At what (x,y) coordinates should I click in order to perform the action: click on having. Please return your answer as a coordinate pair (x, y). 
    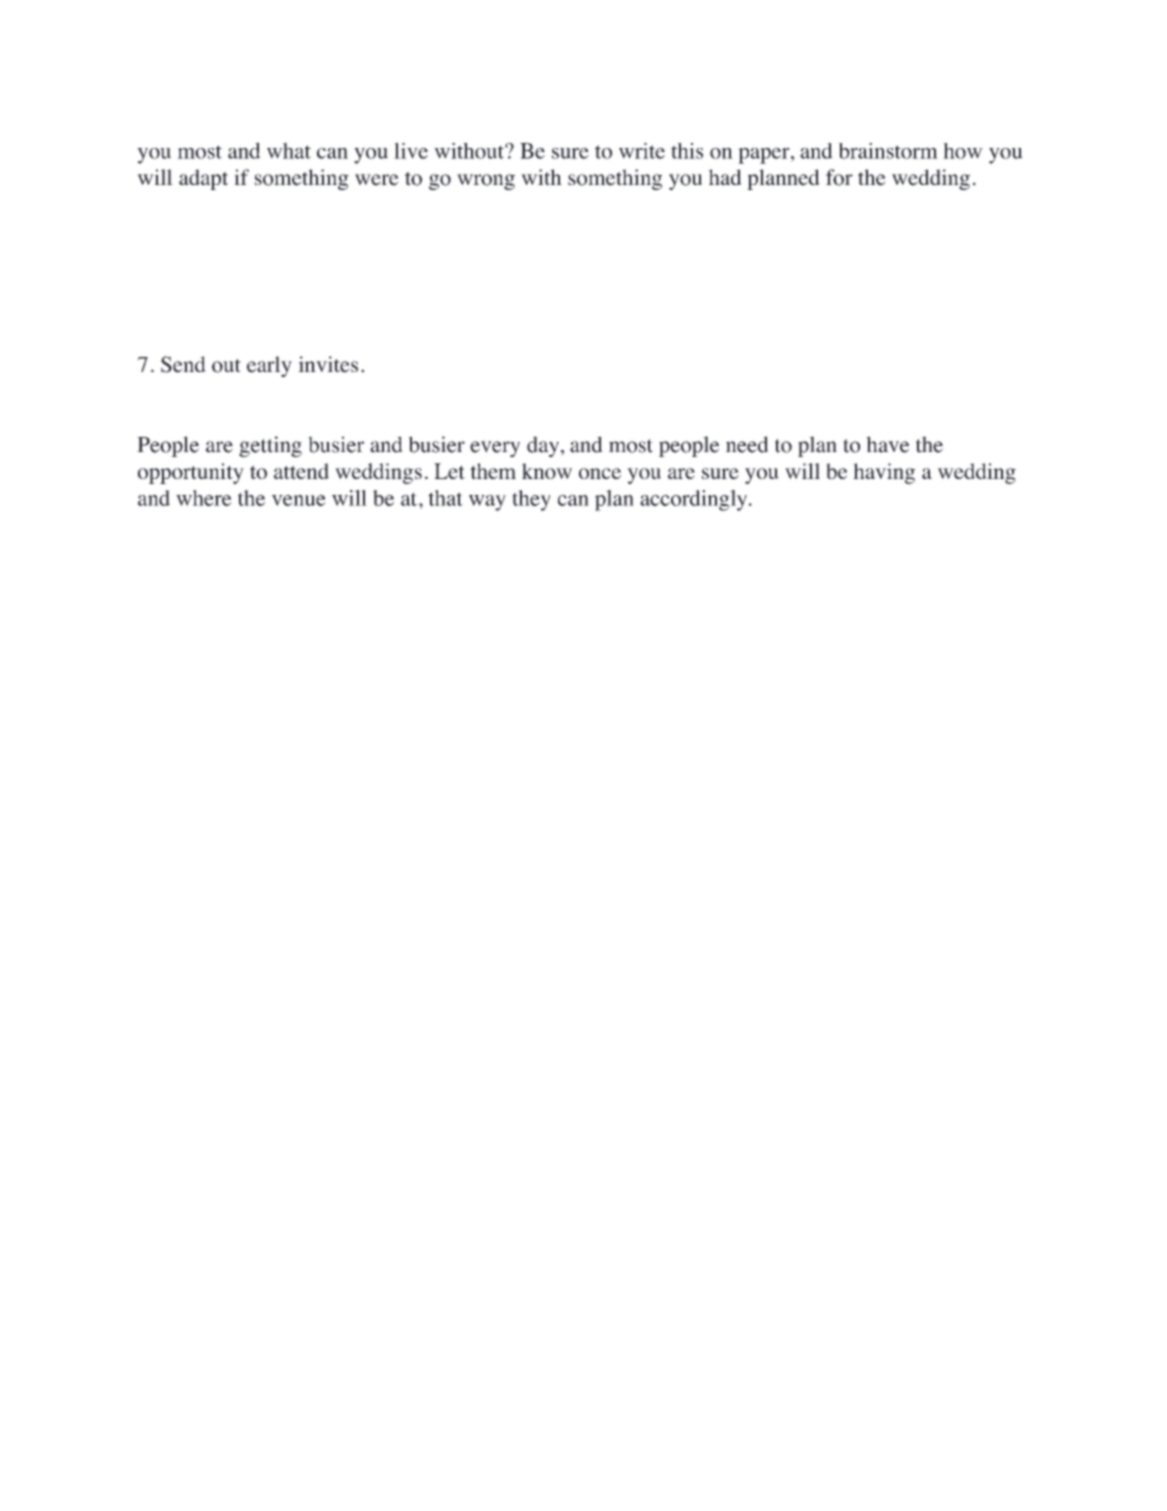
    Looking at the image, I should click on (884, 473).
